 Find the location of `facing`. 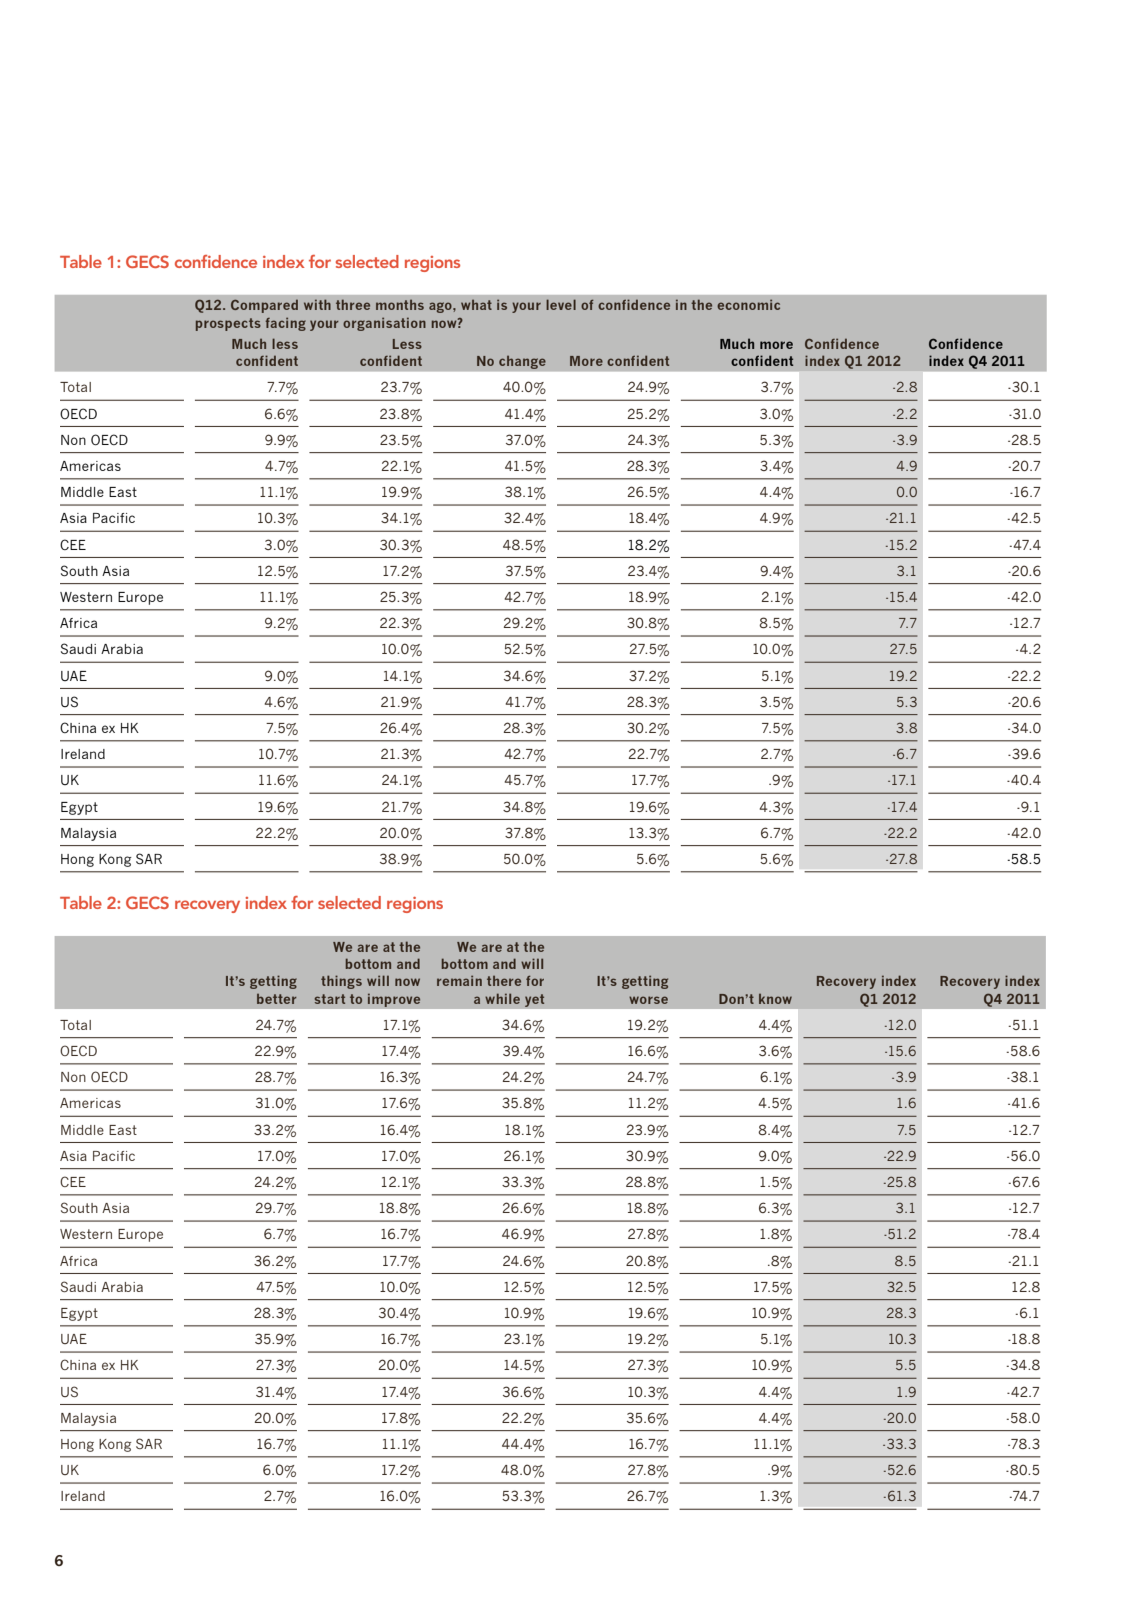

facing is located at coordinates (285, 324).
